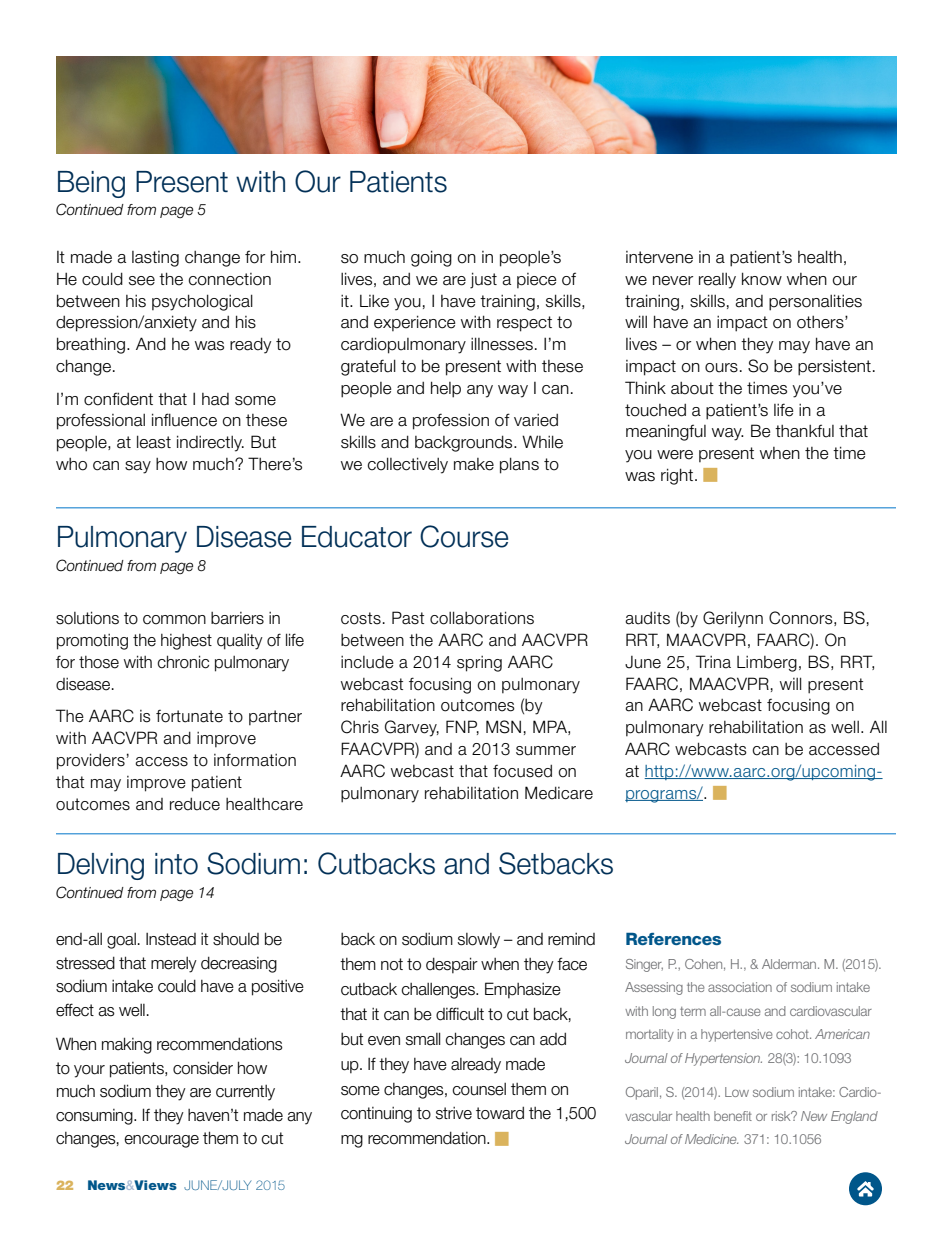 Image resolution: width=952 pixels, height=1233 pixels. I want to click on strive, so click(454, 1113).
